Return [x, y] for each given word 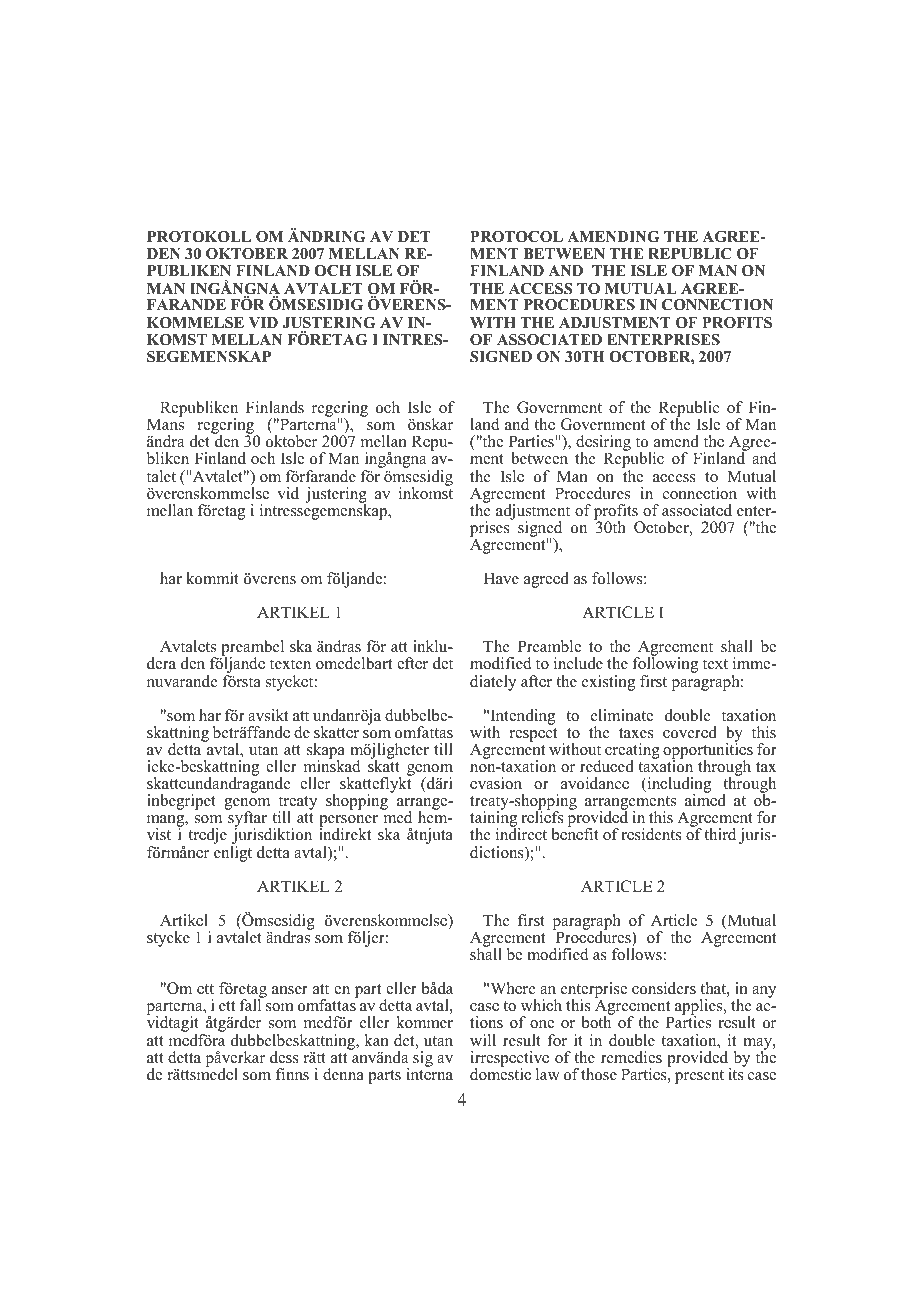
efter [412, 663]
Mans [165, 424]
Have [501, 578]
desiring [603, 444]
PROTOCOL [516, 237]
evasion [496, 783]
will [483, 1040]
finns [292, 1074]
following [665, 666]
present [699, 1077]
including [678, 786]
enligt [233, 854]
